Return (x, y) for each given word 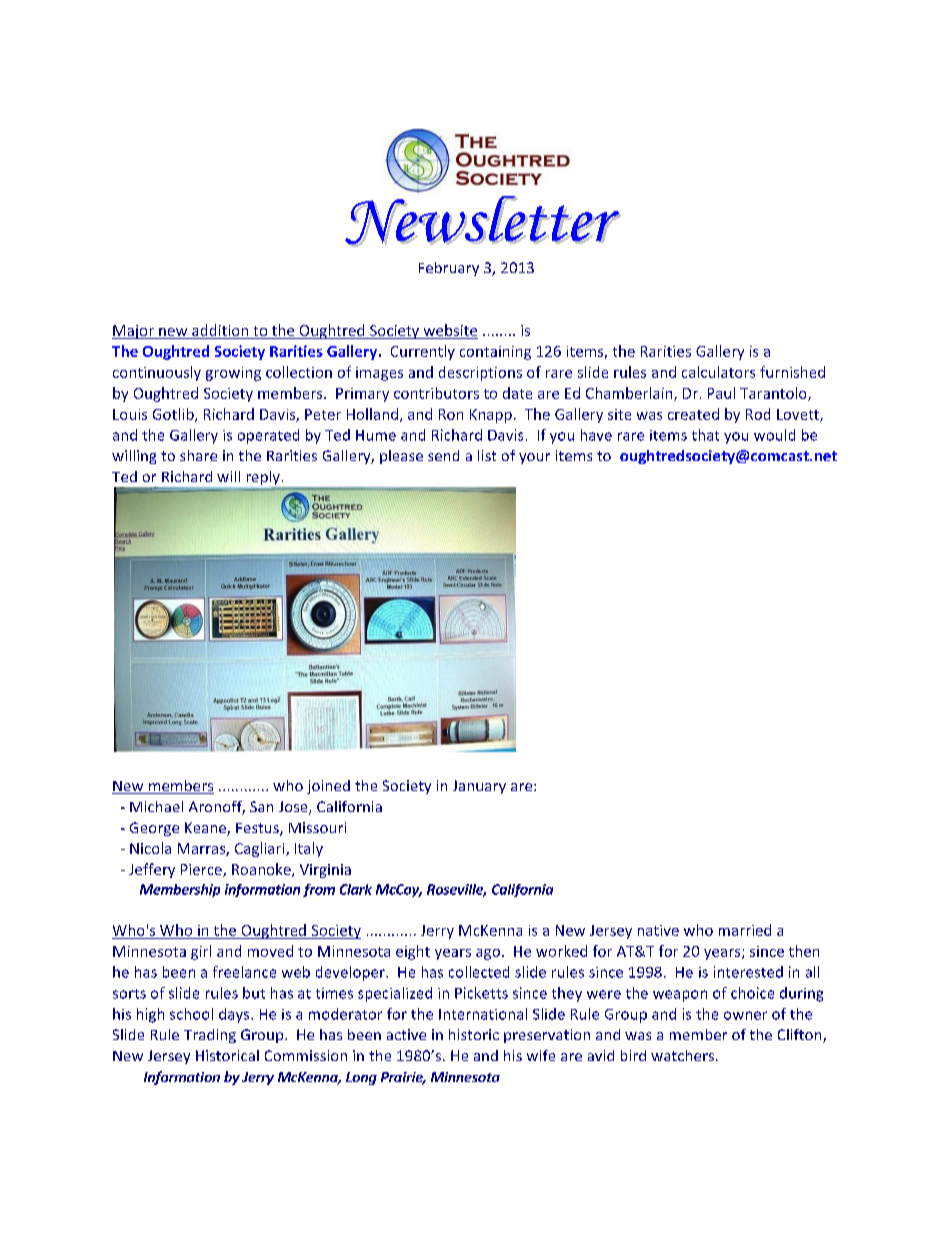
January (479, 787)
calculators (718, 372)
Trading (210, 1036)
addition (220, 331)
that (705, 435)
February (449, 269)
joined (328, 787)
